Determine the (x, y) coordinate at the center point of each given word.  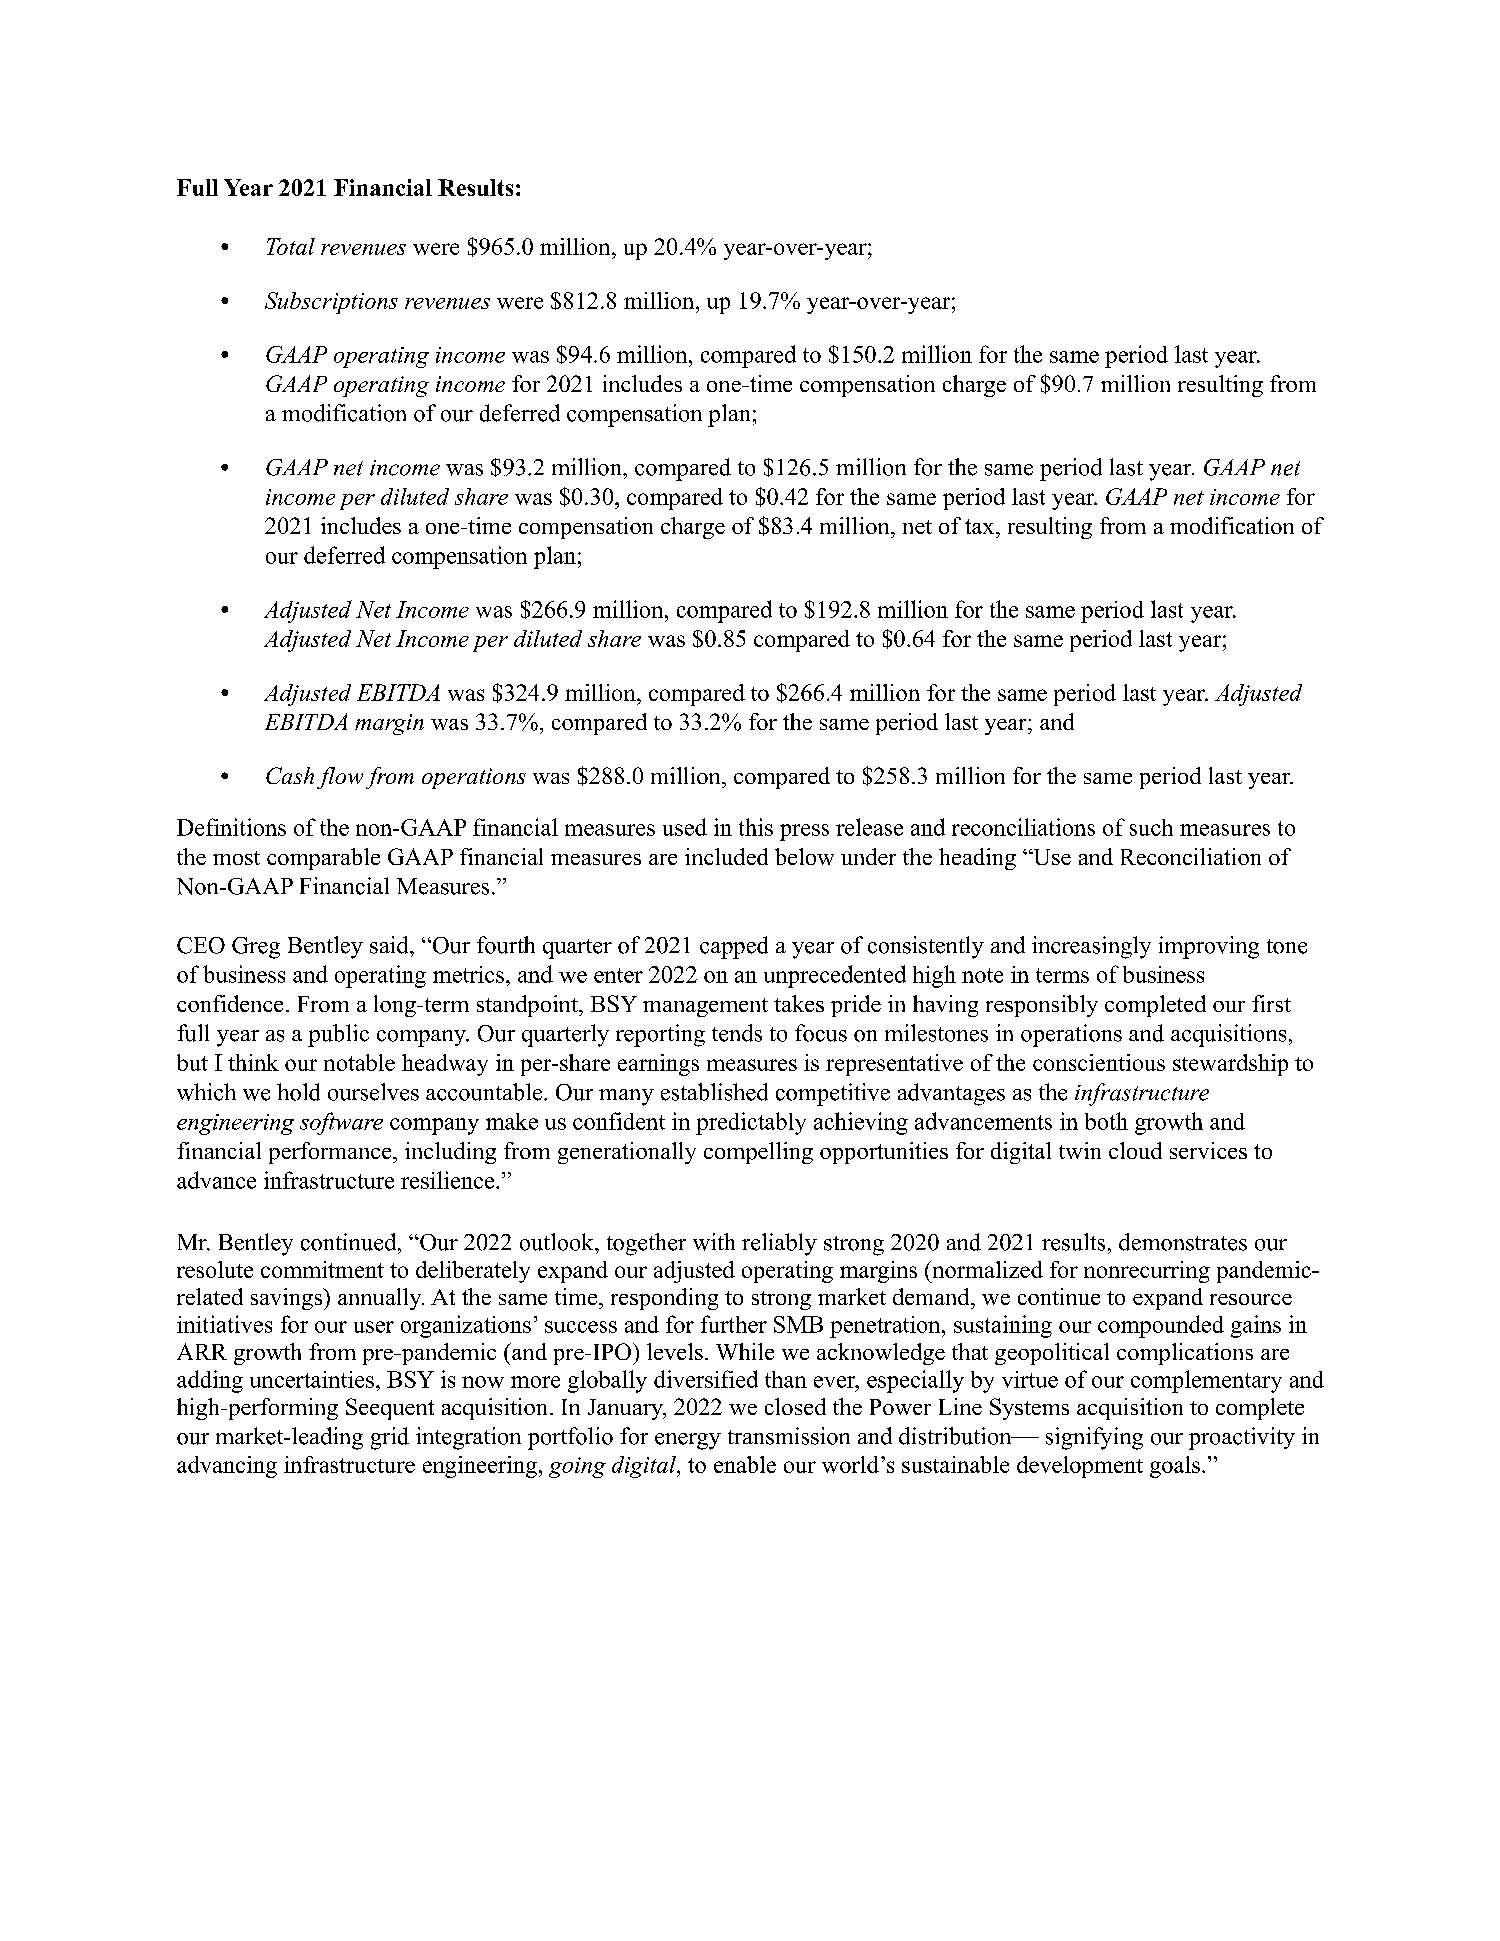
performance (331, 1153)
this (756, 827)
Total (291, 246)
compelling (758, 1153)
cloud (1135, 1150)
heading (977, 859)
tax (981, 526)
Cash (290, 775)
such (1151, 827)
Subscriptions (331, 303)
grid (390, 1438)
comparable (323, 859)
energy (688, 1441)
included (726, 856)
